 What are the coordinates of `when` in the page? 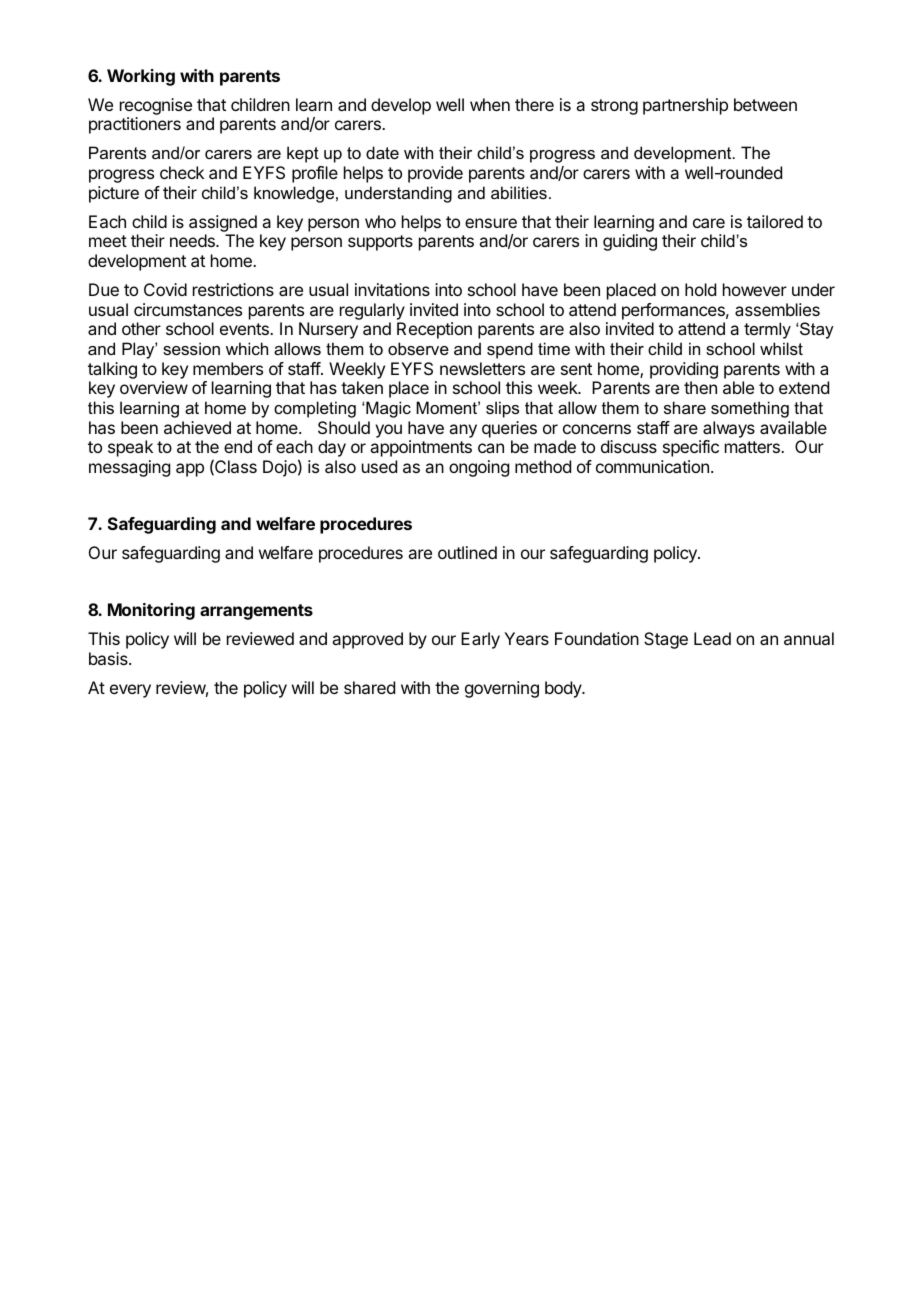 It's located at (490, 104).
